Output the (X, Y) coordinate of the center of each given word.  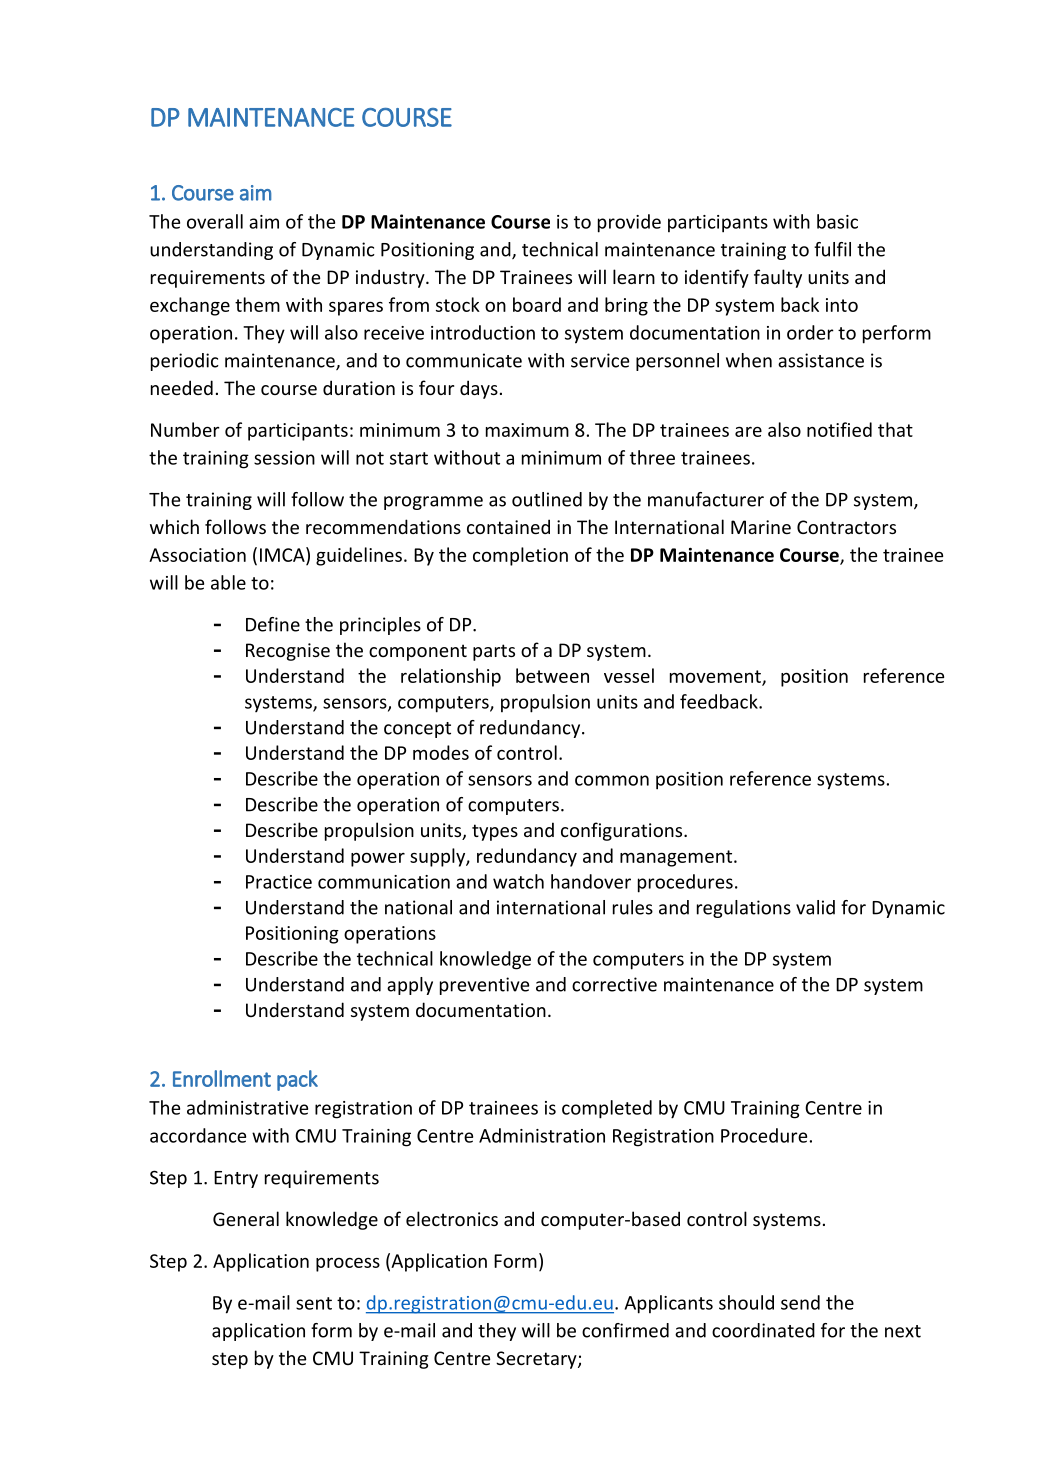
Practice (279, 882)
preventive (484, 986)
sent (314, 1303)
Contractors (846, 527)
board (537, 304)
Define (273, 624)
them (257, 304)
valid (815, 907)
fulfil (832, 249)
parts (494, 652)
